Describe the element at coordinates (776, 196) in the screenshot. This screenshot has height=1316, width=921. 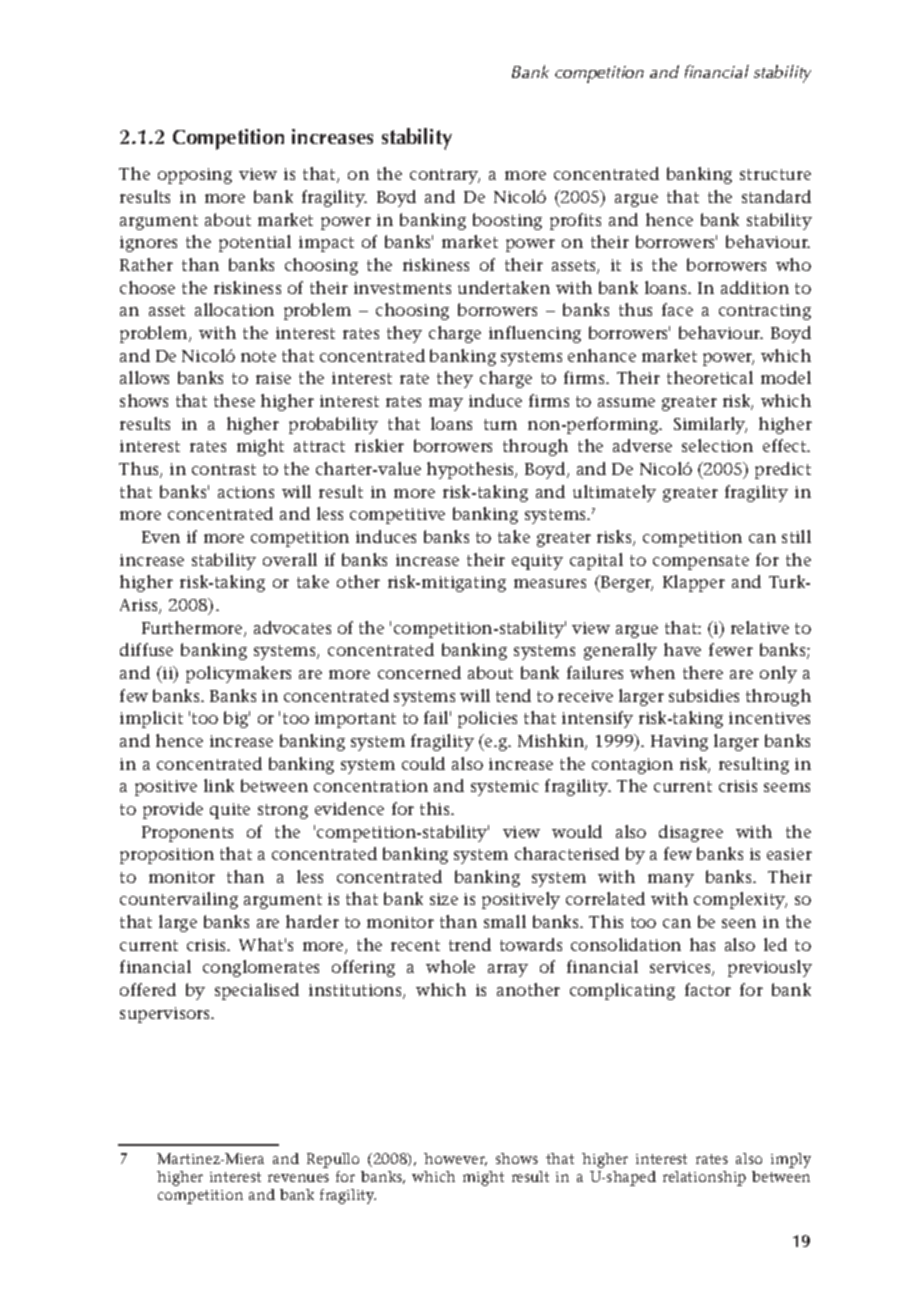
I see `standard` at that location.
